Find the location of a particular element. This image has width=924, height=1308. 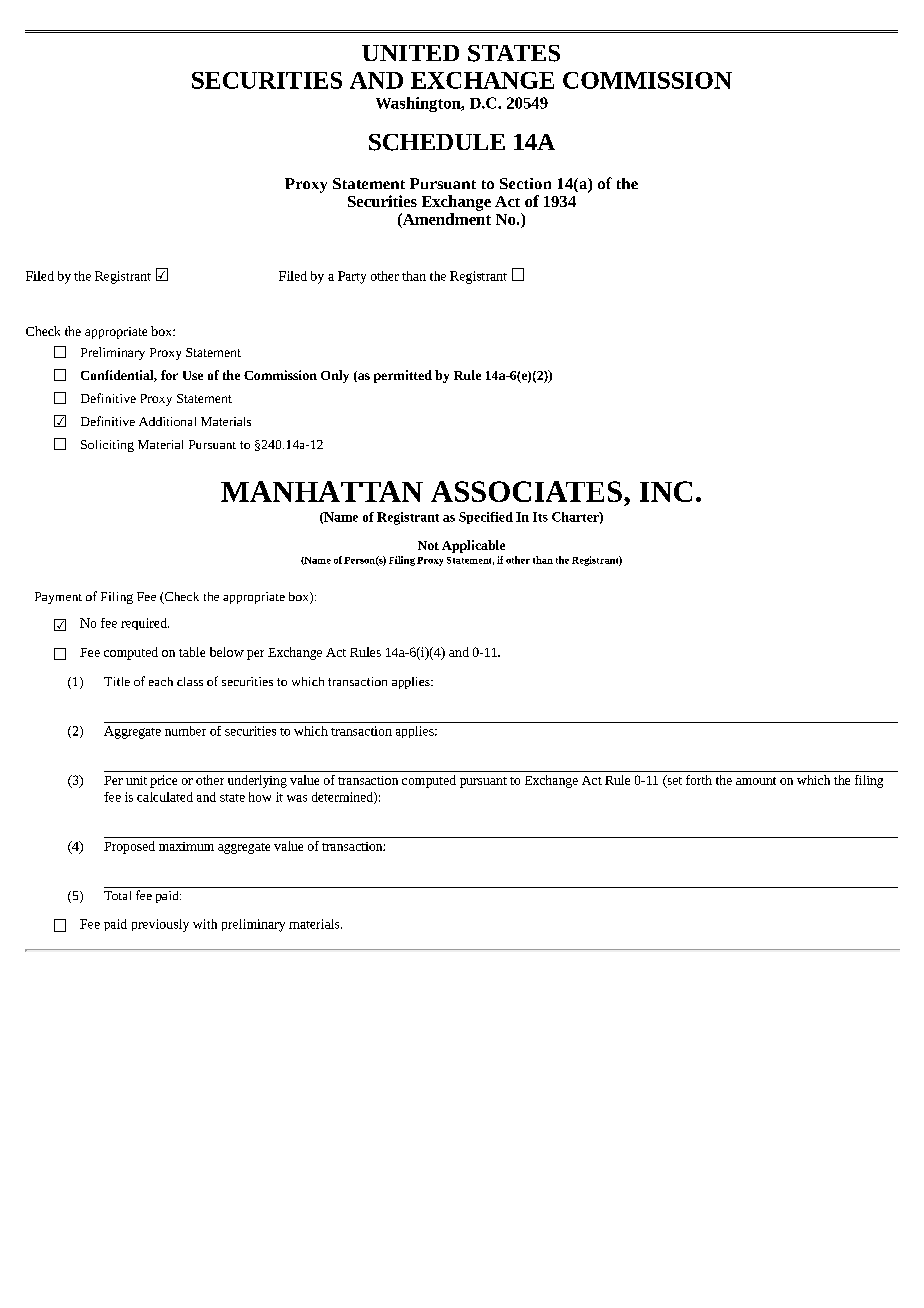

Washington is located at coordinates (419, 104).
